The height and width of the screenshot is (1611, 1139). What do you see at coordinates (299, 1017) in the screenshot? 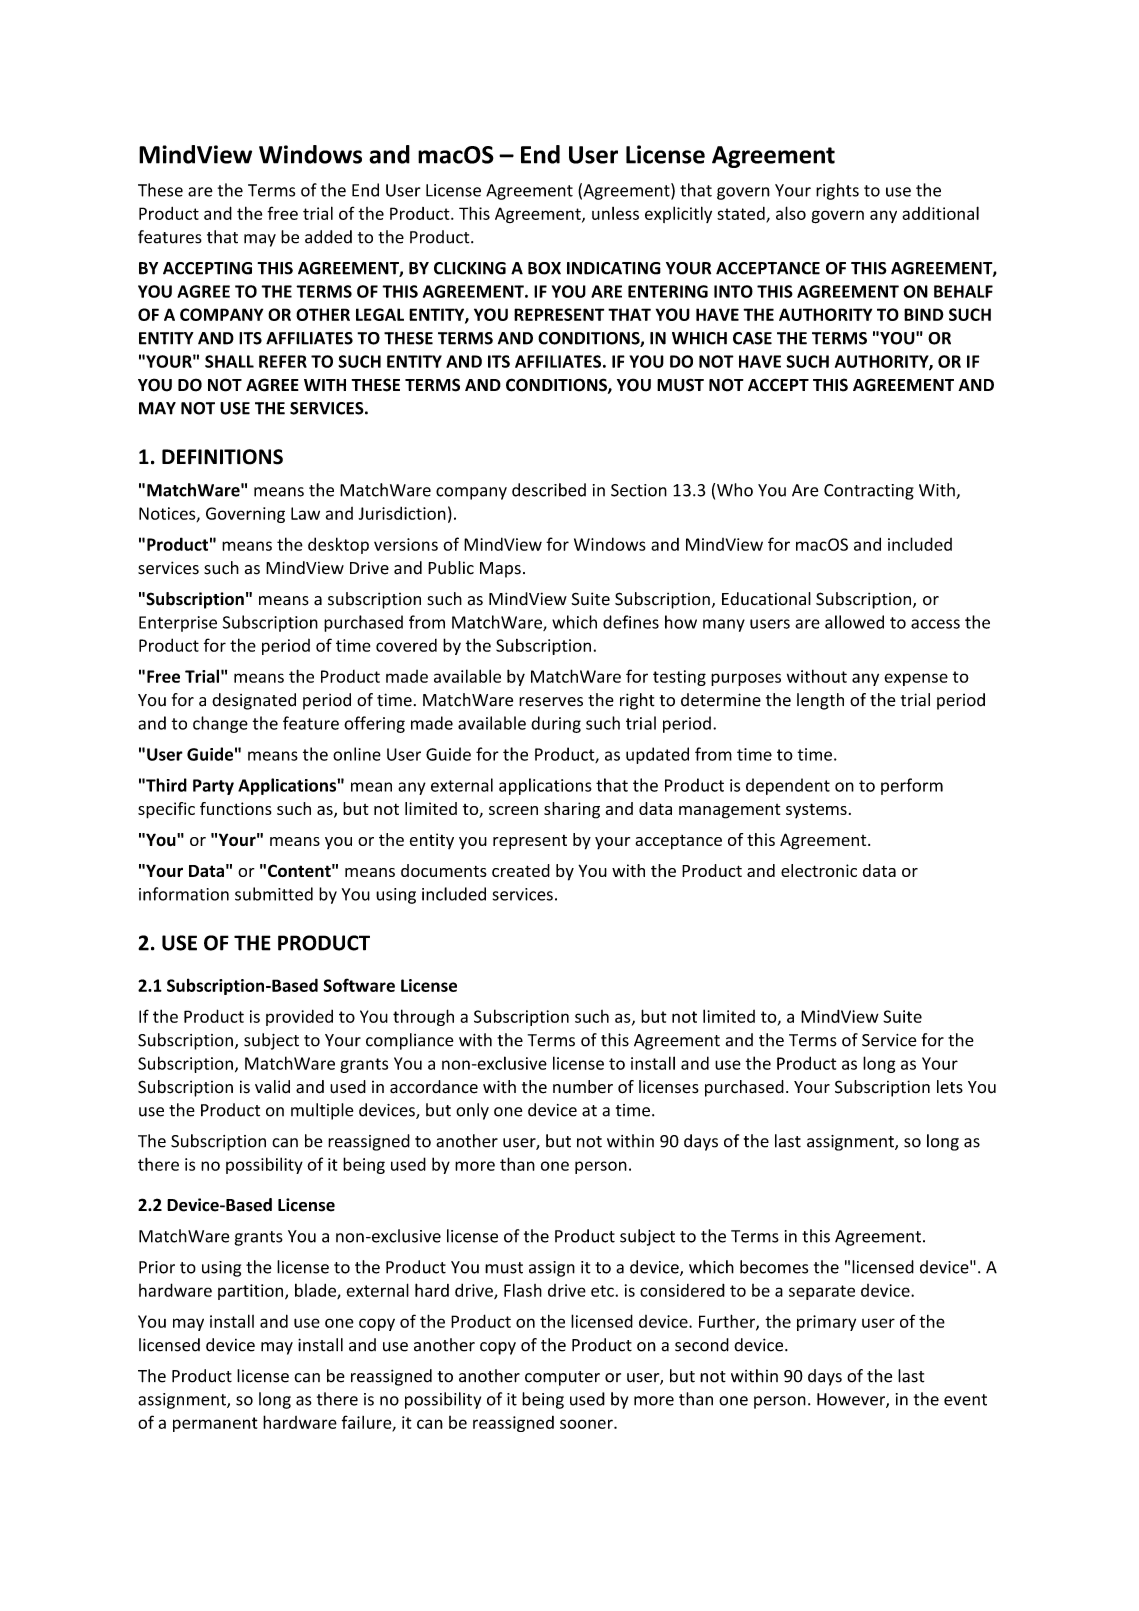
I see `provided` at bounding box center [299, 1017].
